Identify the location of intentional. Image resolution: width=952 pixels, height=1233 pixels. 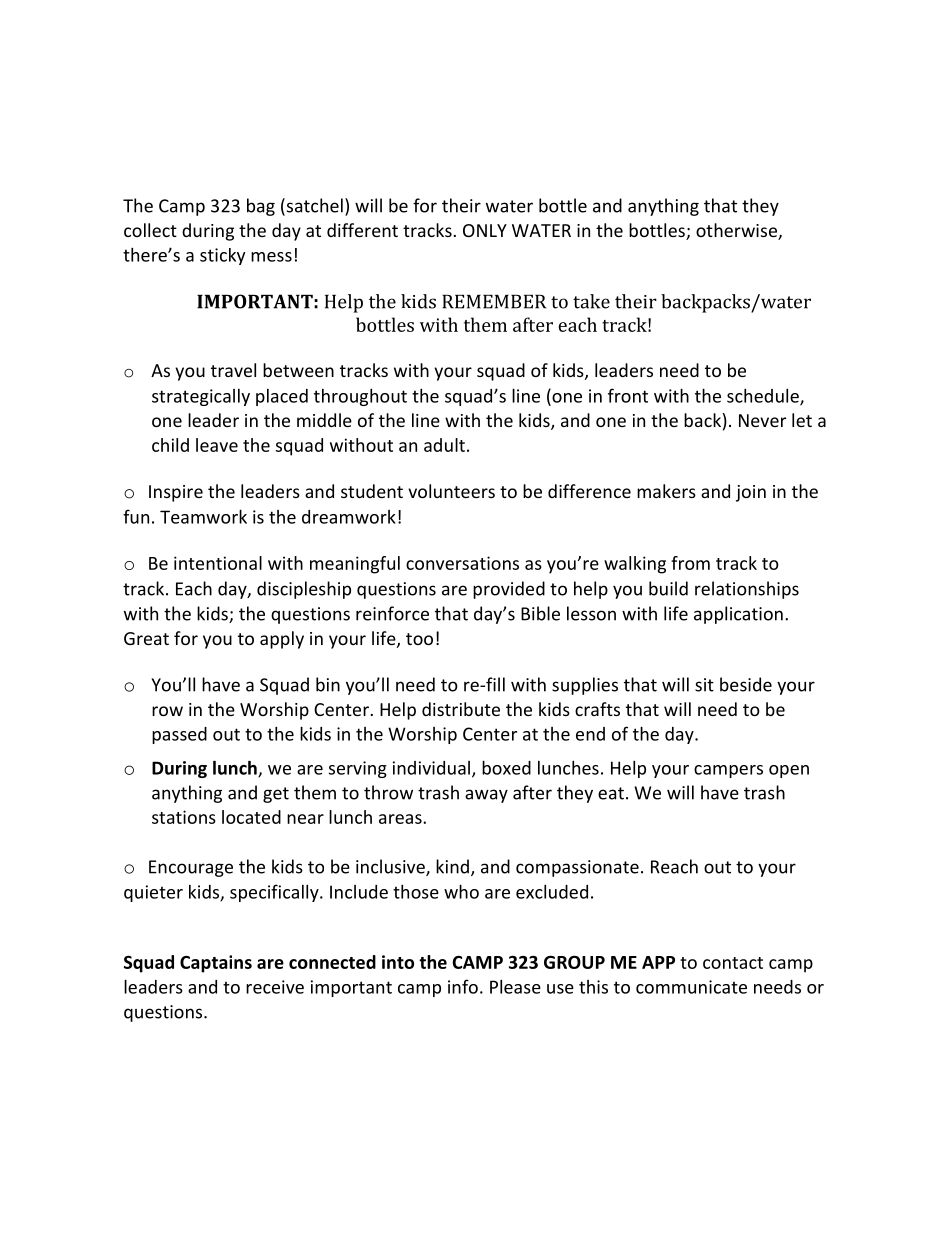
(218, 563).
